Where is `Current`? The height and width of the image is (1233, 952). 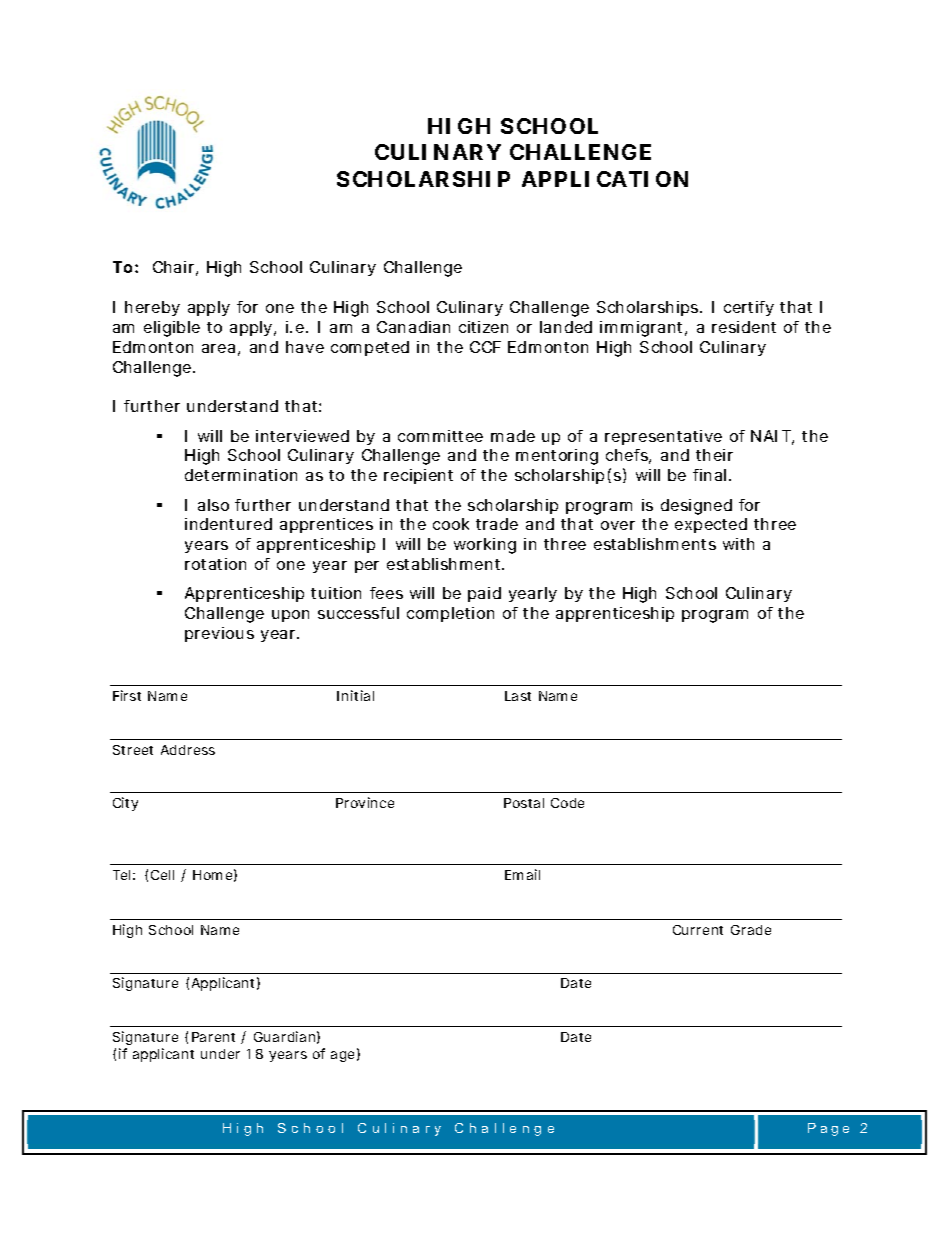 Current is located at coordinates (698, 930).
